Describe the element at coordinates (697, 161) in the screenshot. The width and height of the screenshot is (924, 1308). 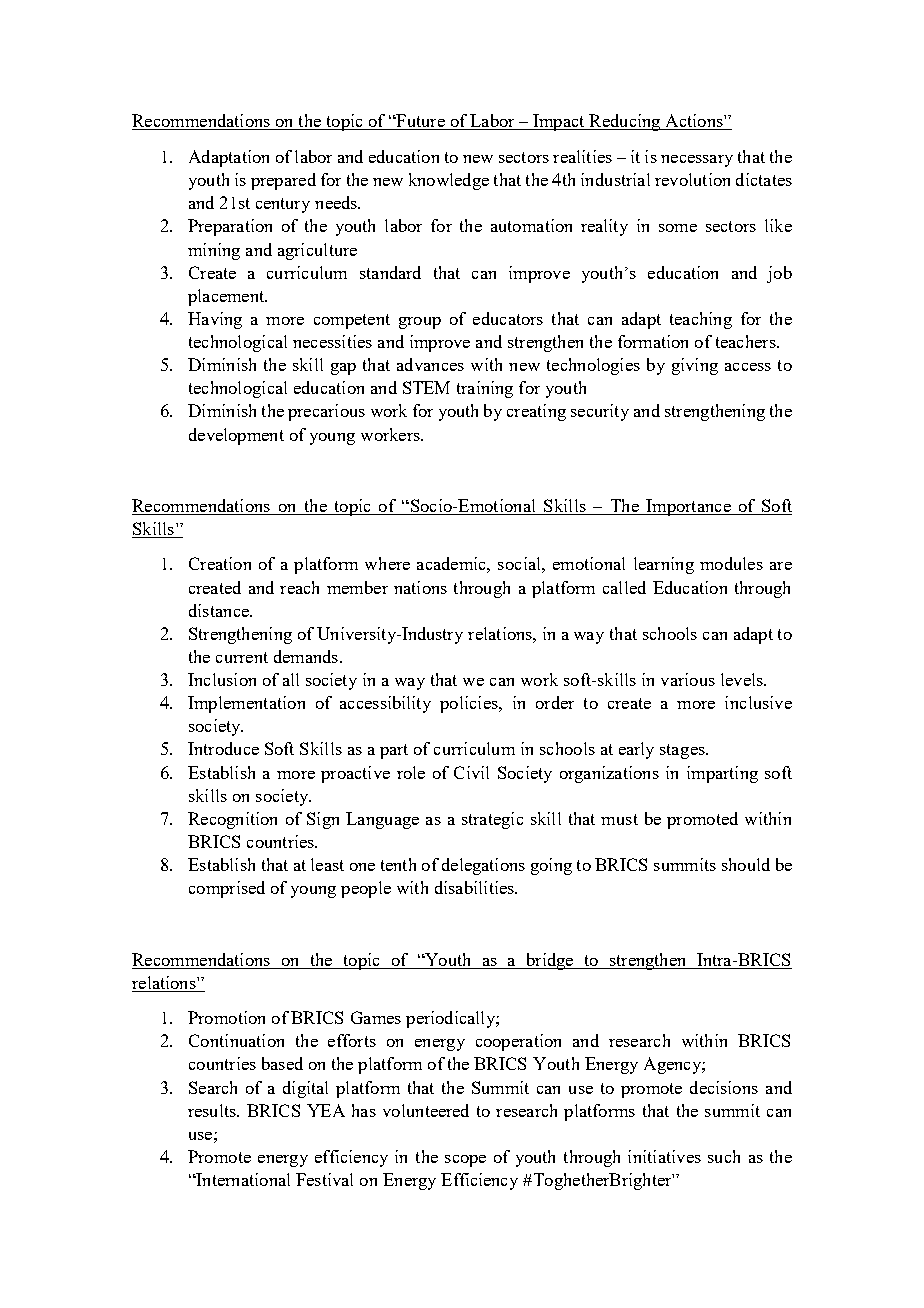
I see `necessary` at that location.
